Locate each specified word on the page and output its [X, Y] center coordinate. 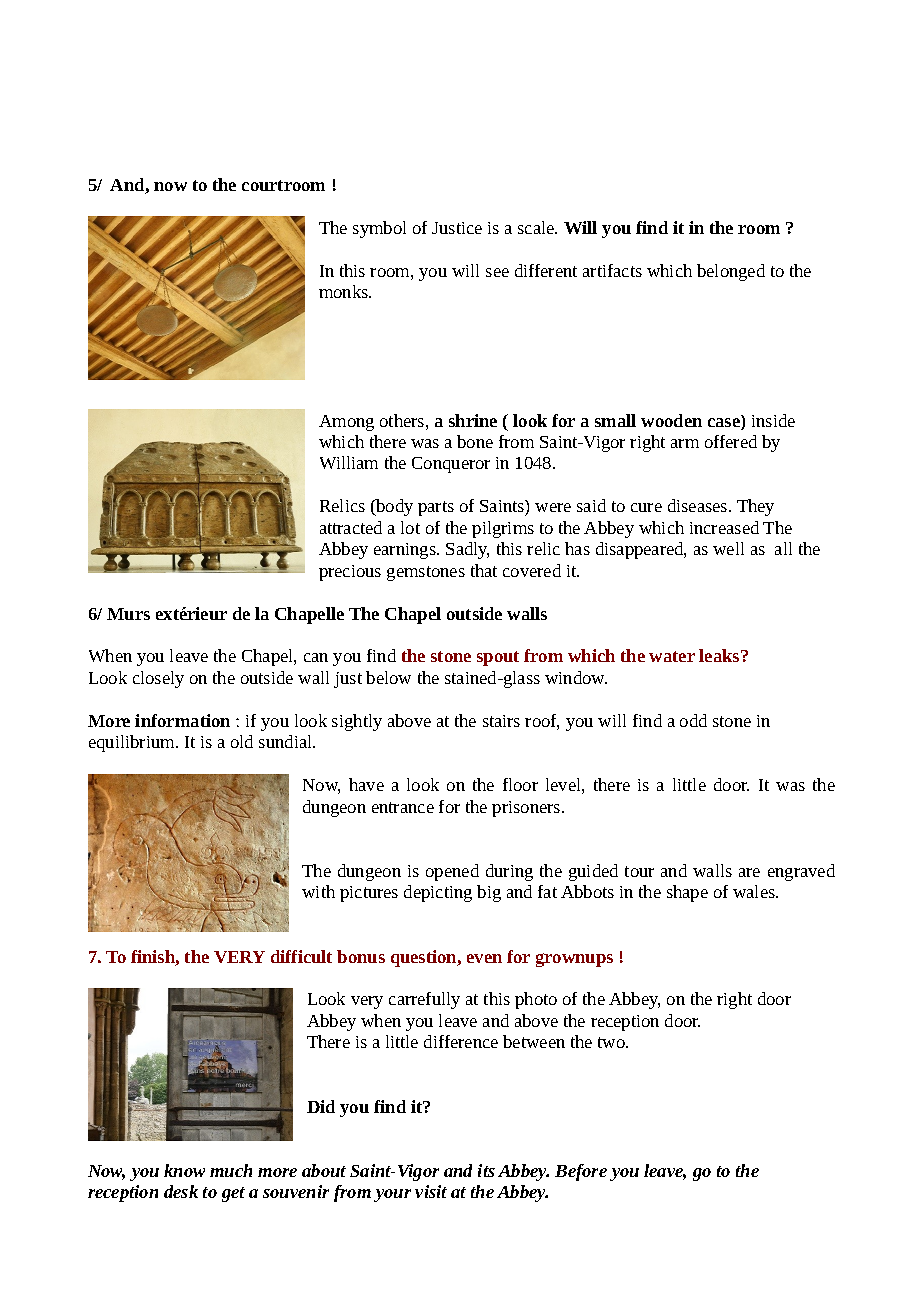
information [182, 720]
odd [693, 720]
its [486, 1170]
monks [345, 291]
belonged [731, 272]
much [231, 1170]
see [497, 272]
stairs [501, 721]
